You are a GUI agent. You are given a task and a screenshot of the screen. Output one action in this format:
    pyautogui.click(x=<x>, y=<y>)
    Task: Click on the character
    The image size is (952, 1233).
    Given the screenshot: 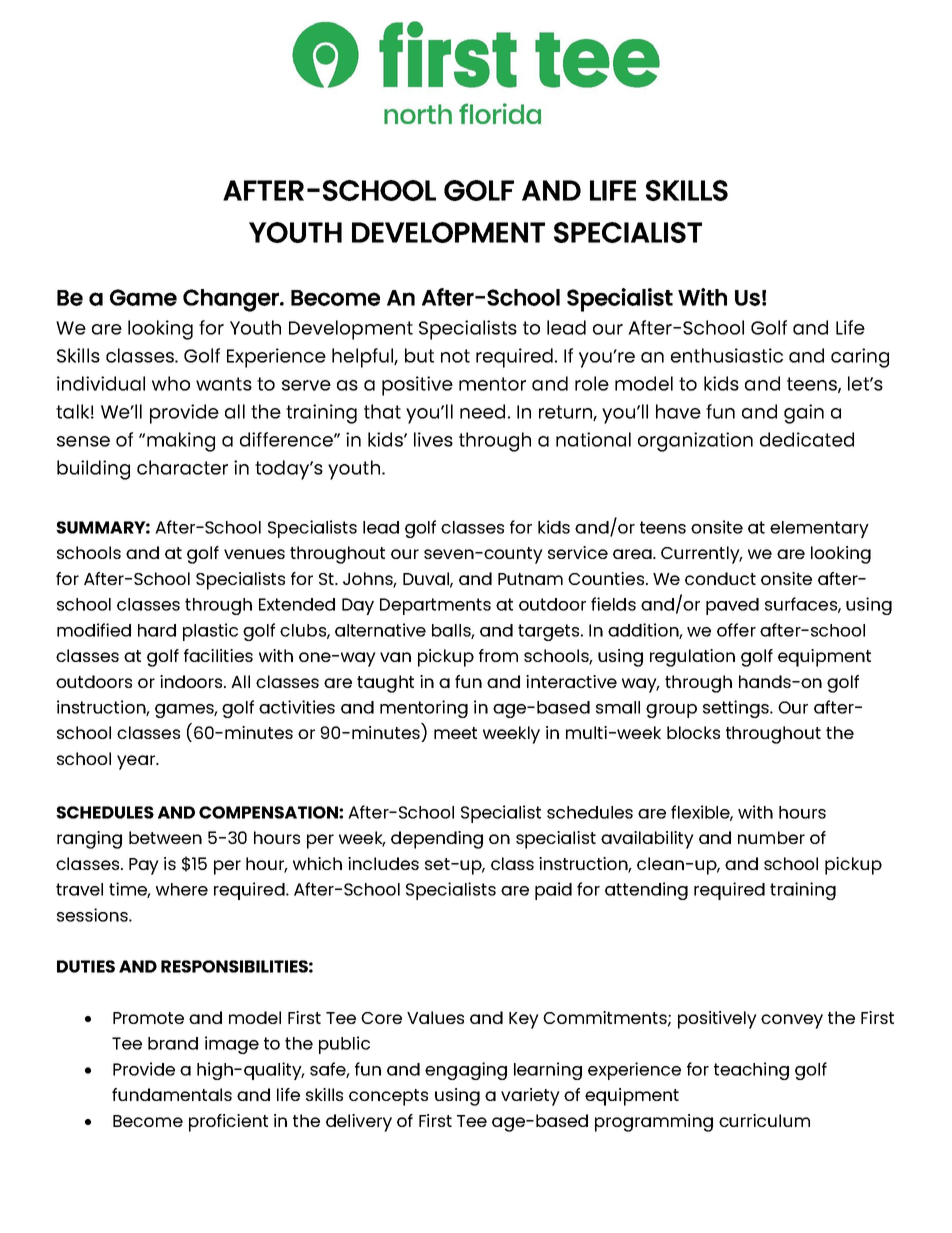 What is the action you would take?
    pyautogui.click(x=182, y=467)
